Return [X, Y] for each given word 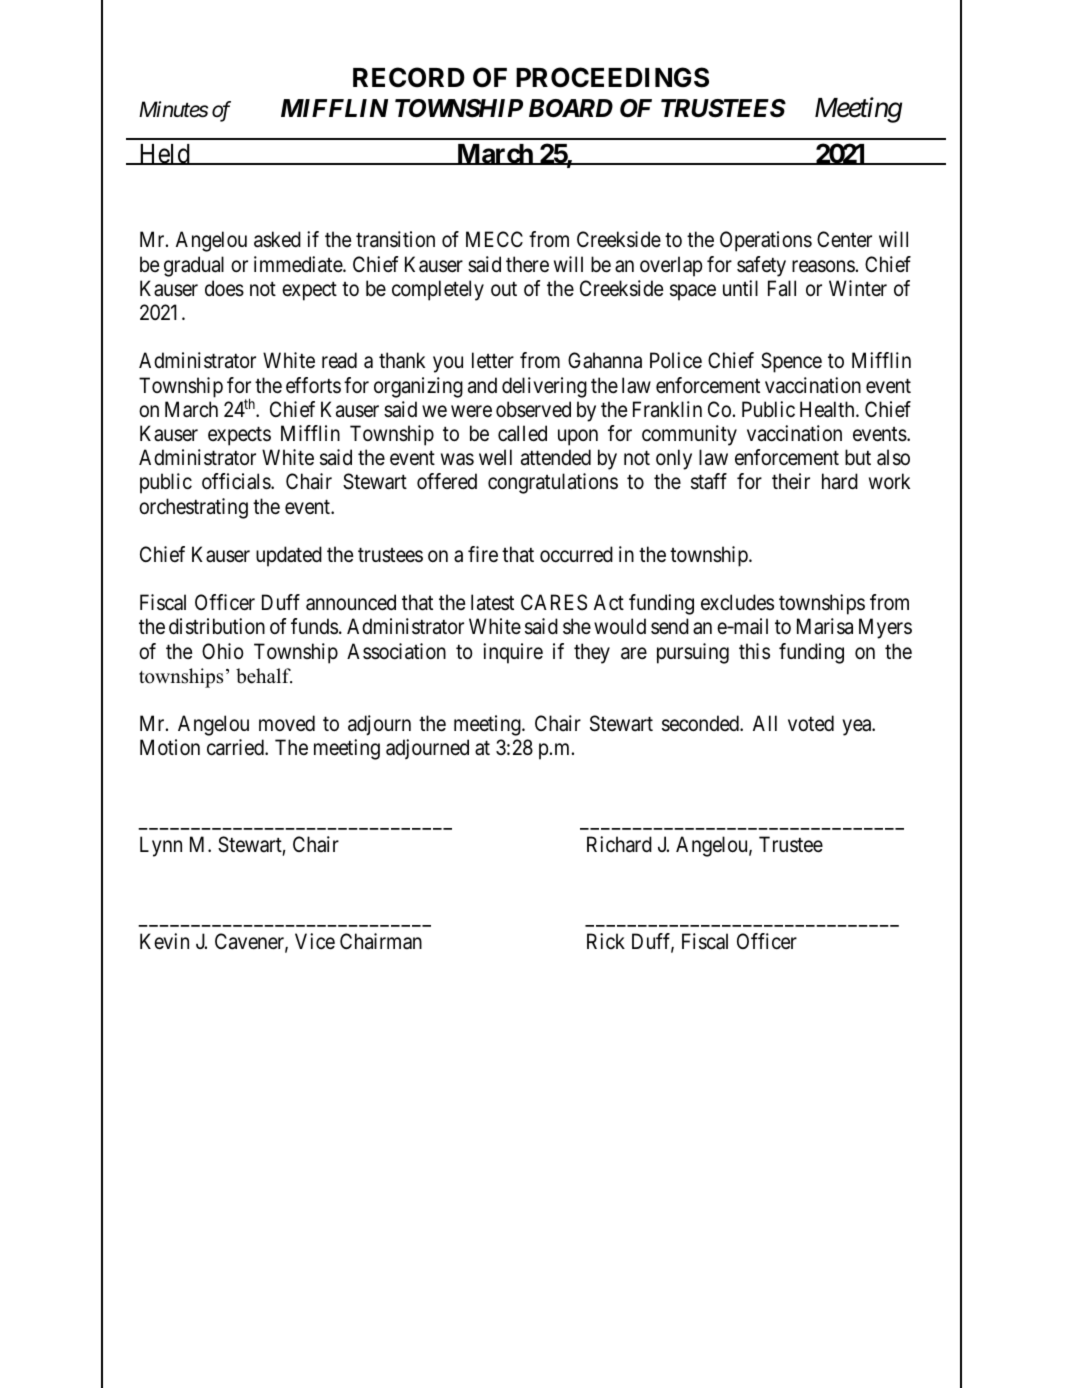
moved [287, 723]
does [224, 288]
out [504, 289]
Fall [782, 288]
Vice [315, 941]
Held [164, 154]
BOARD [571, 108]
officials [237, 481]
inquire [513, 653]
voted [811, 723]
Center [844, 239]
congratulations [553, 483]
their [791, 481]
